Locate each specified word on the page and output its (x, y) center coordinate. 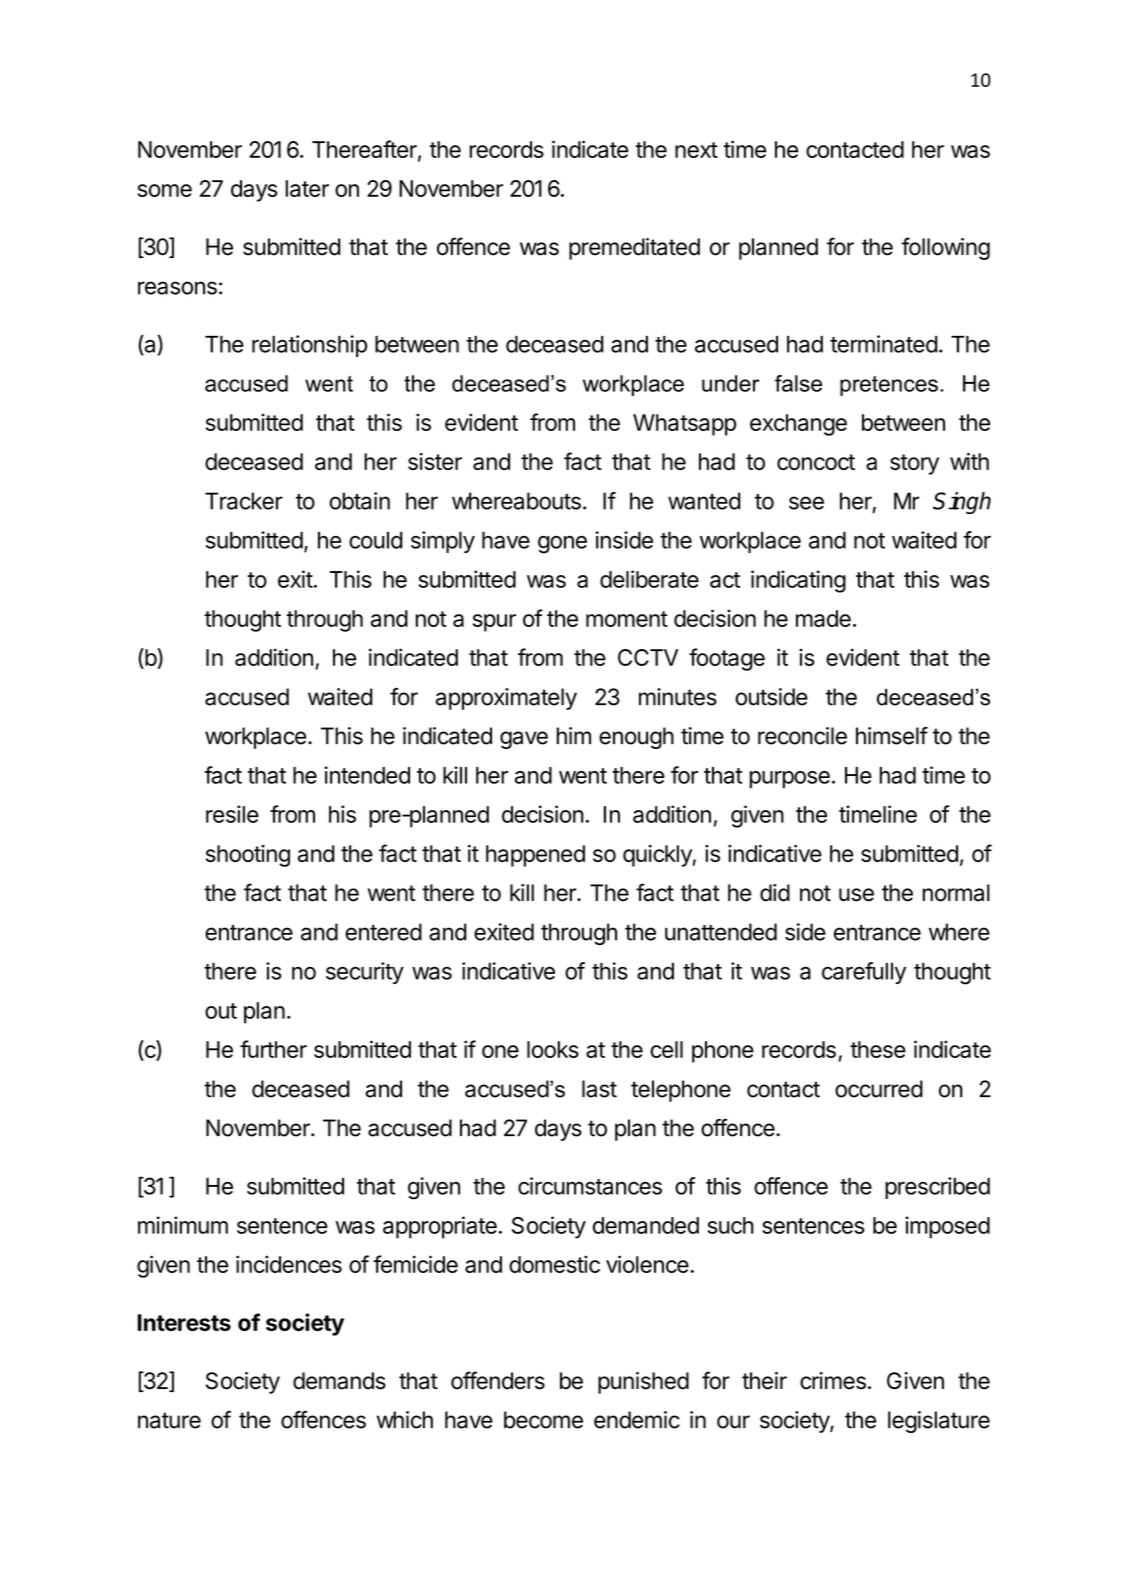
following (945, 248)
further (273, 1049)
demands (339, 1381)
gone (562, 545)
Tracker (244, 501)
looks (553, 1049)
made (823, 618)
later (307, 188)
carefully (864, 973)
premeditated (634, 249)
